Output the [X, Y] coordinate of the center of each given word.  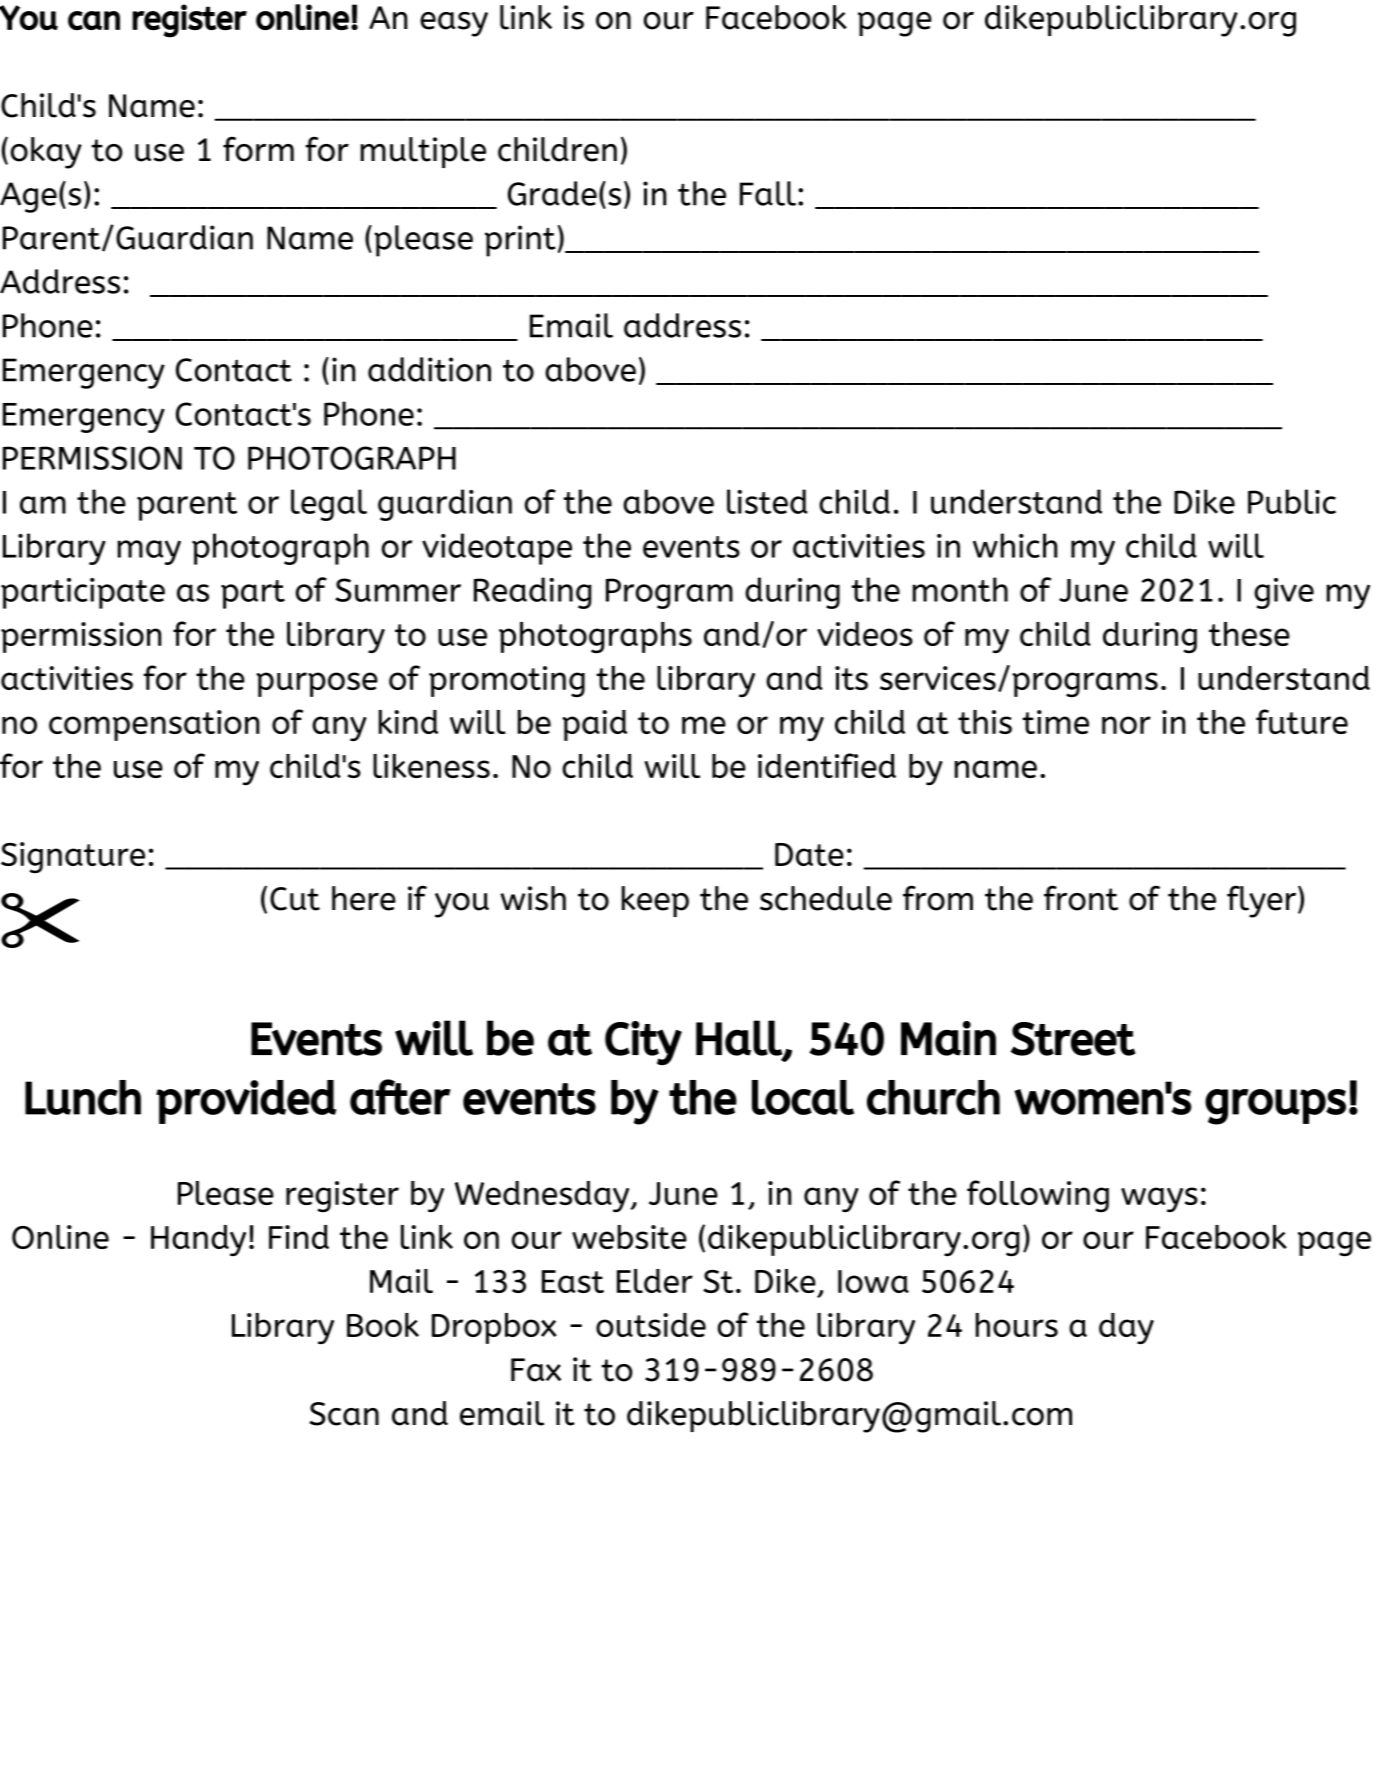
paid [594, 725]
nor [1126, 725]
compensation [154, 725]
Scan [344, 1414]
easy [454, 24]
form [258, 149]
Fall [768, 193]
